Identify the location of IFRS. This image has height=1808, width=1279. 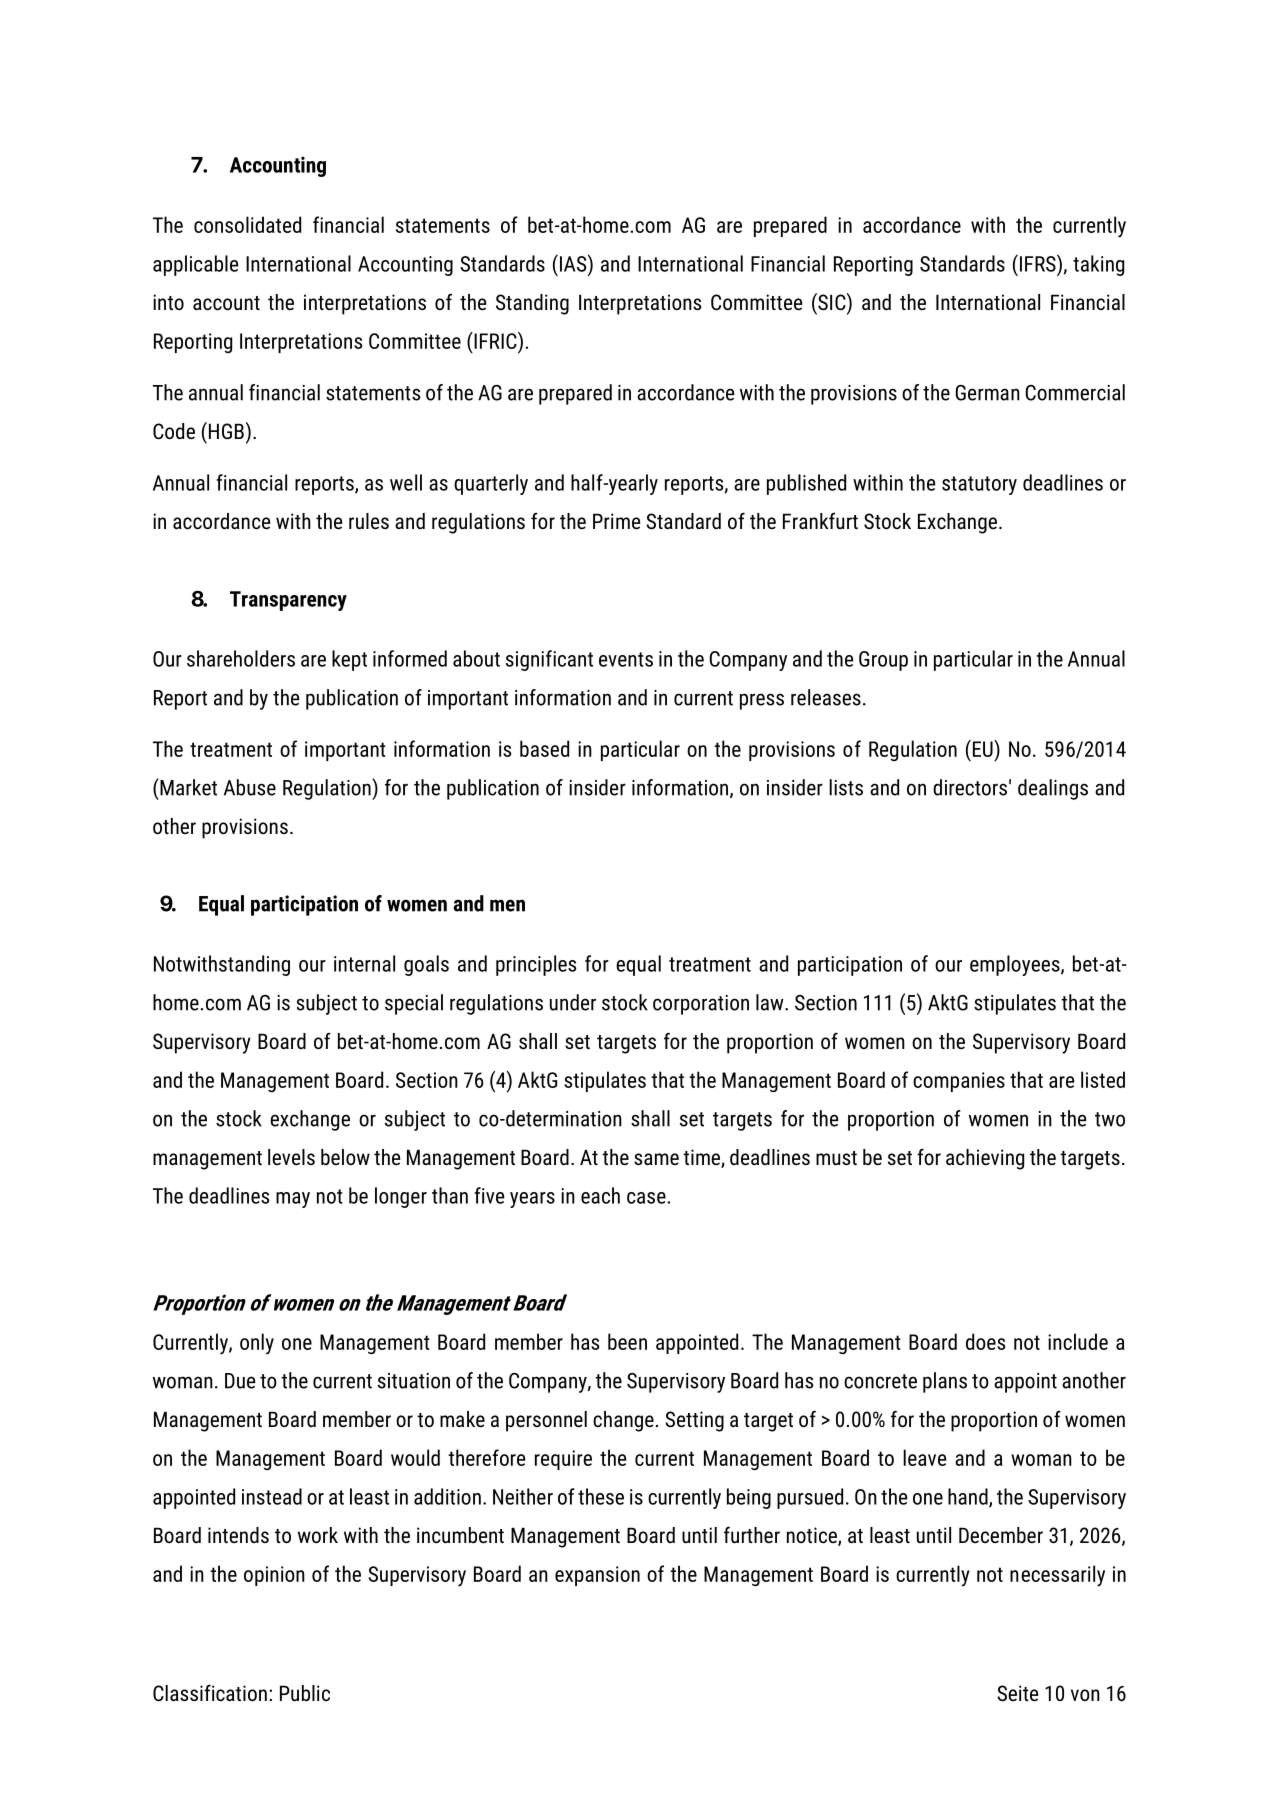
(1039, 263).
